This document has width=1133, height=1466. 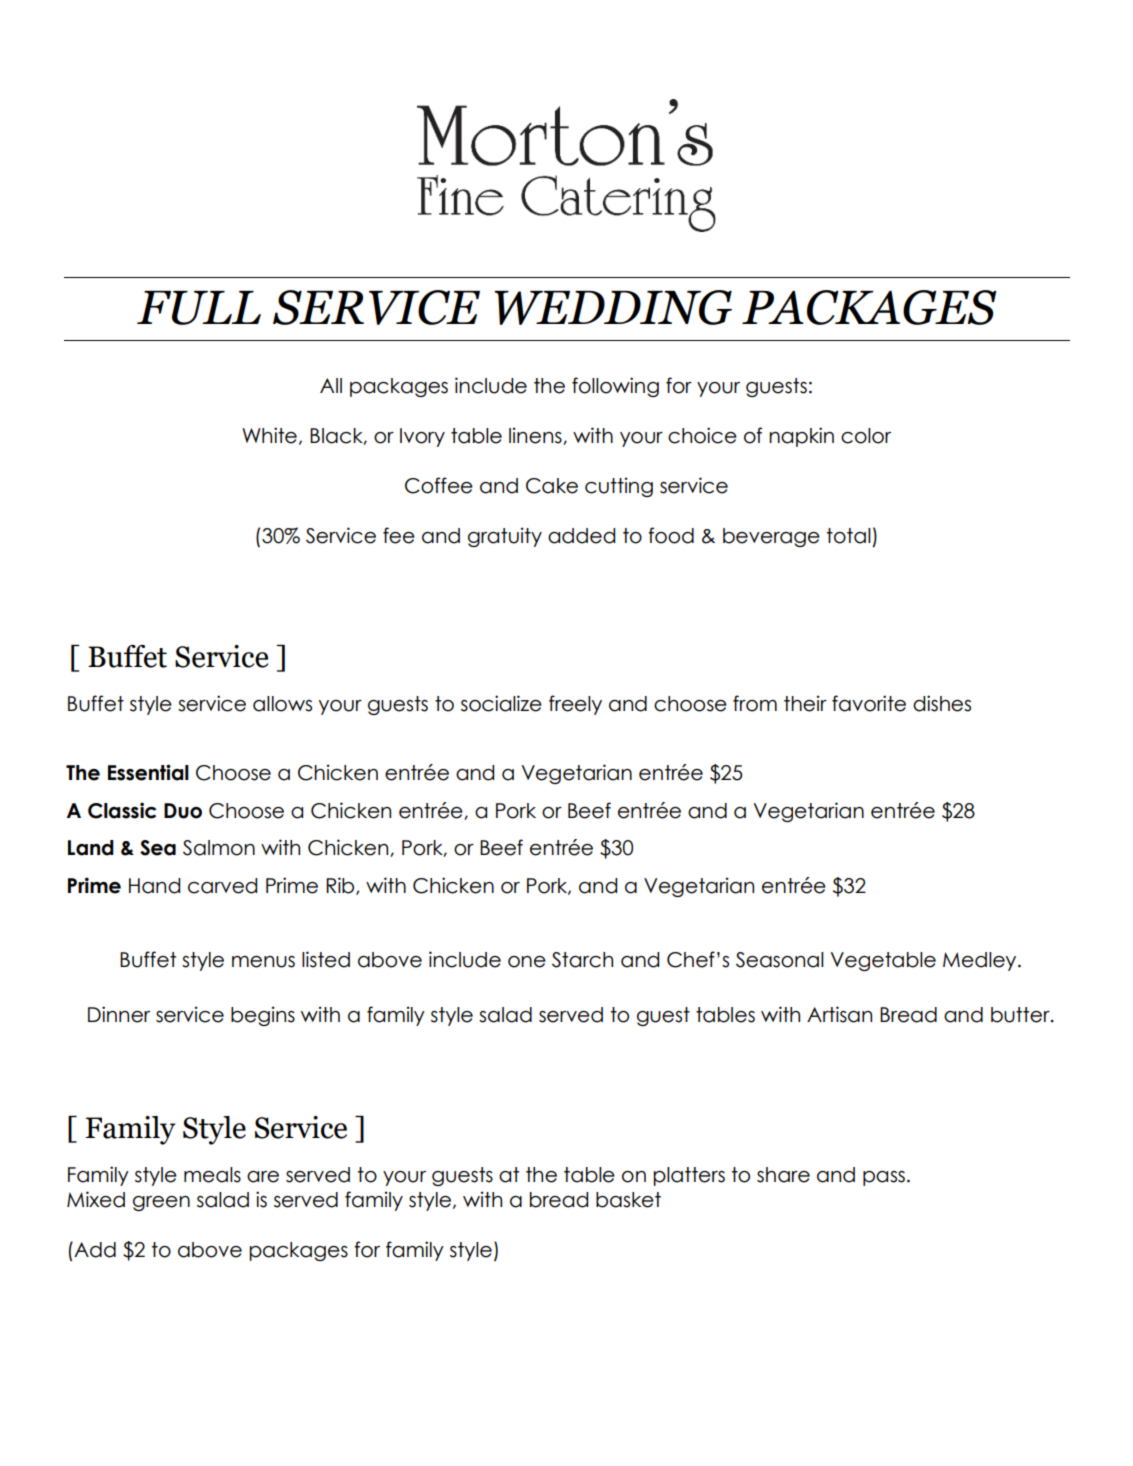 I want to click on FULL, so click(x=199, y=308).
